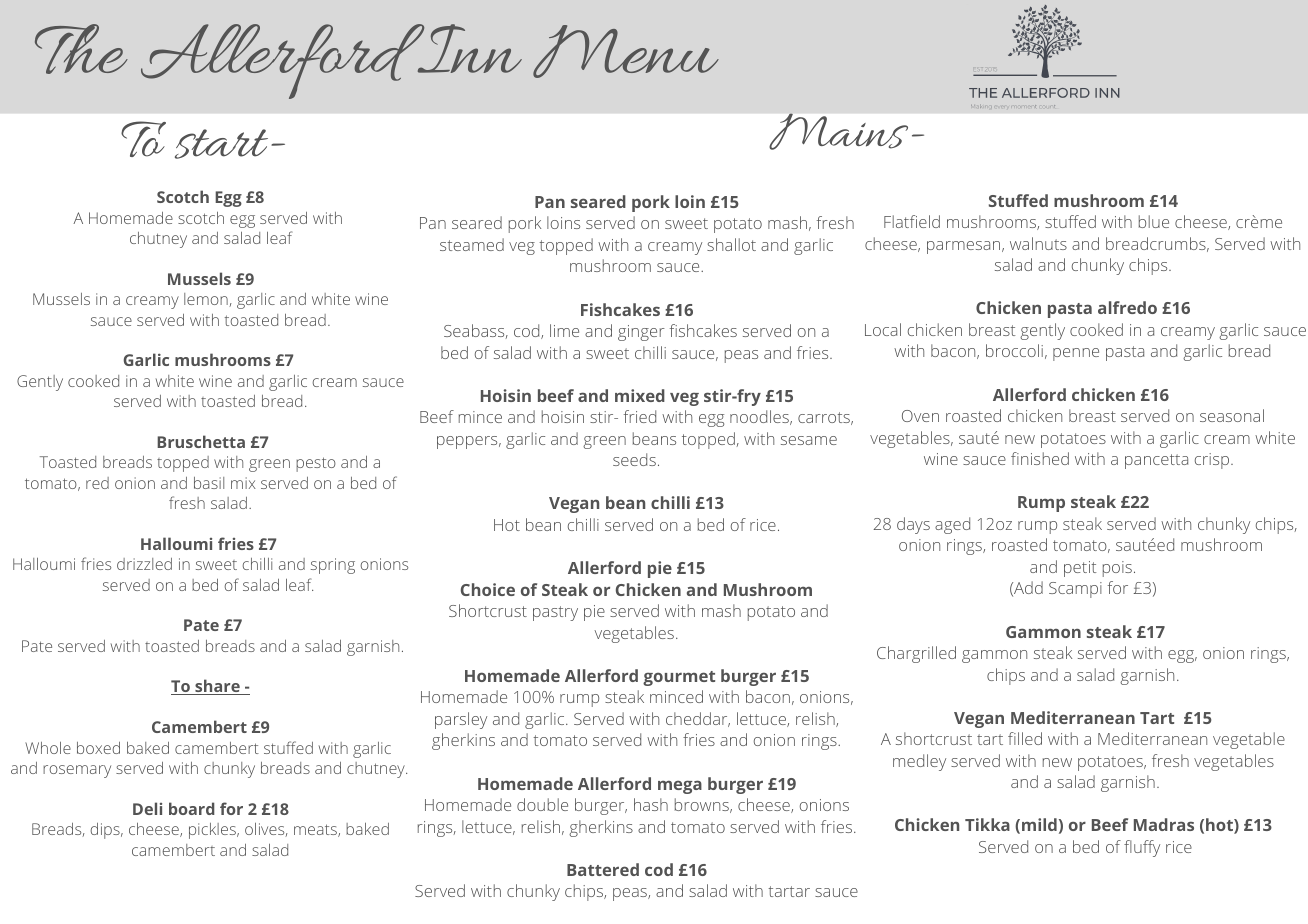 This screenshot has width=1308, height=924. Describe the element at coordinates (603, 869) in the screenshot. I see `Battered` at that location.
